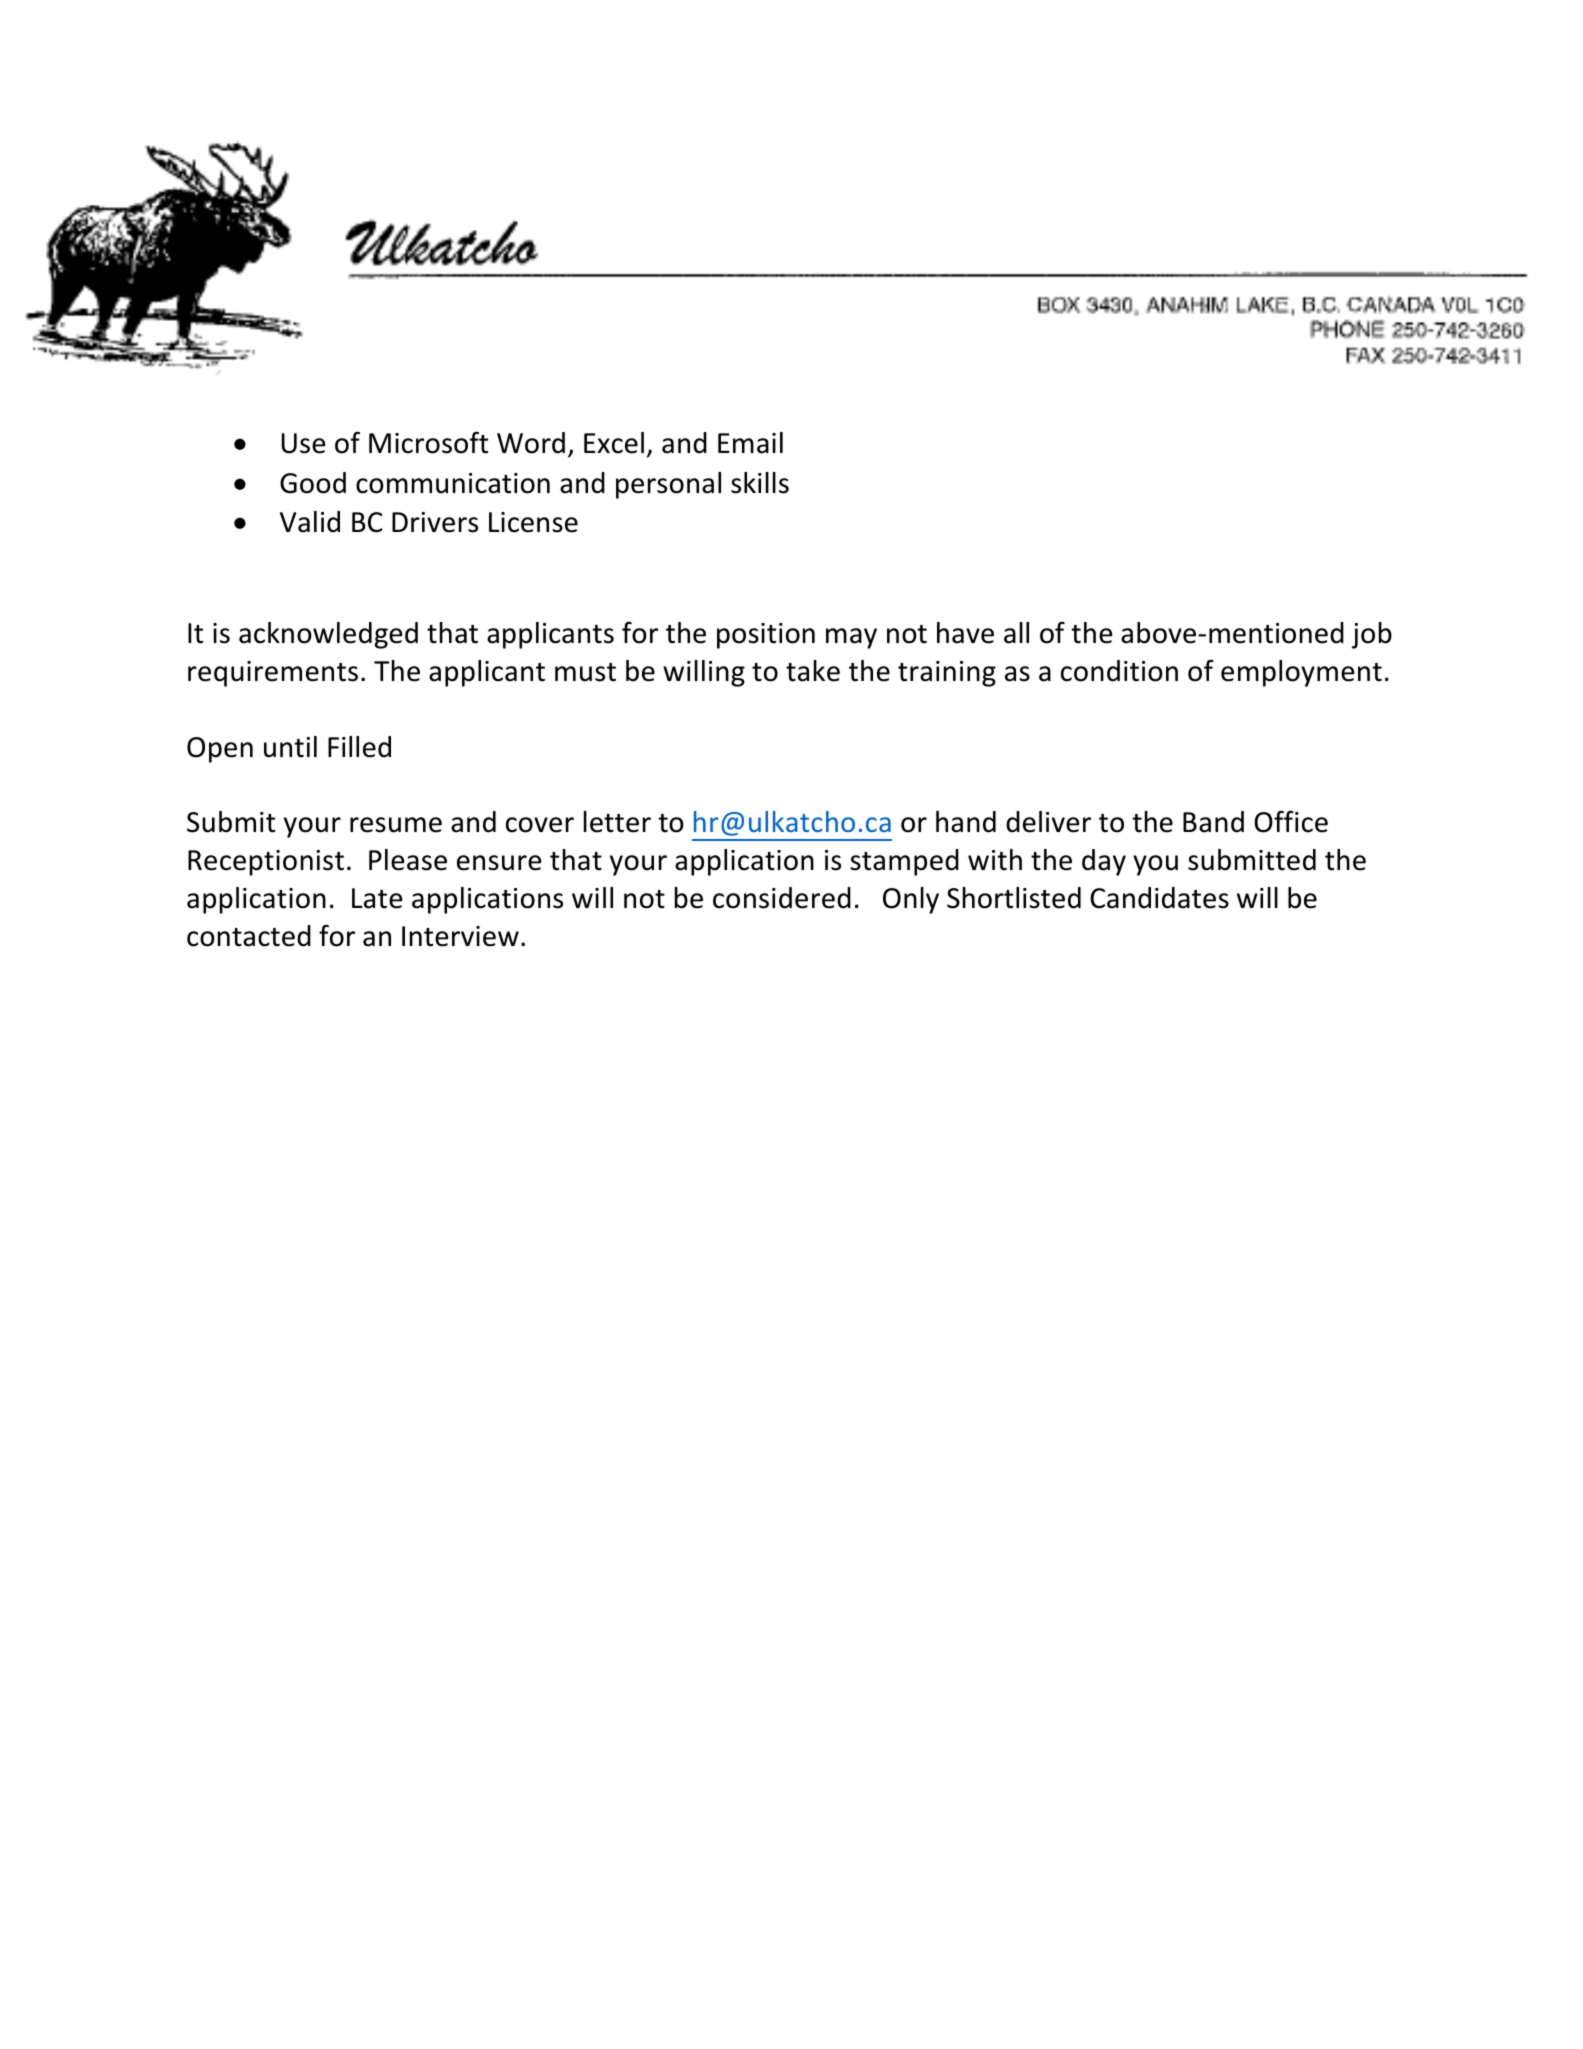  I want to click on Candidates, so click(1159, 898).
